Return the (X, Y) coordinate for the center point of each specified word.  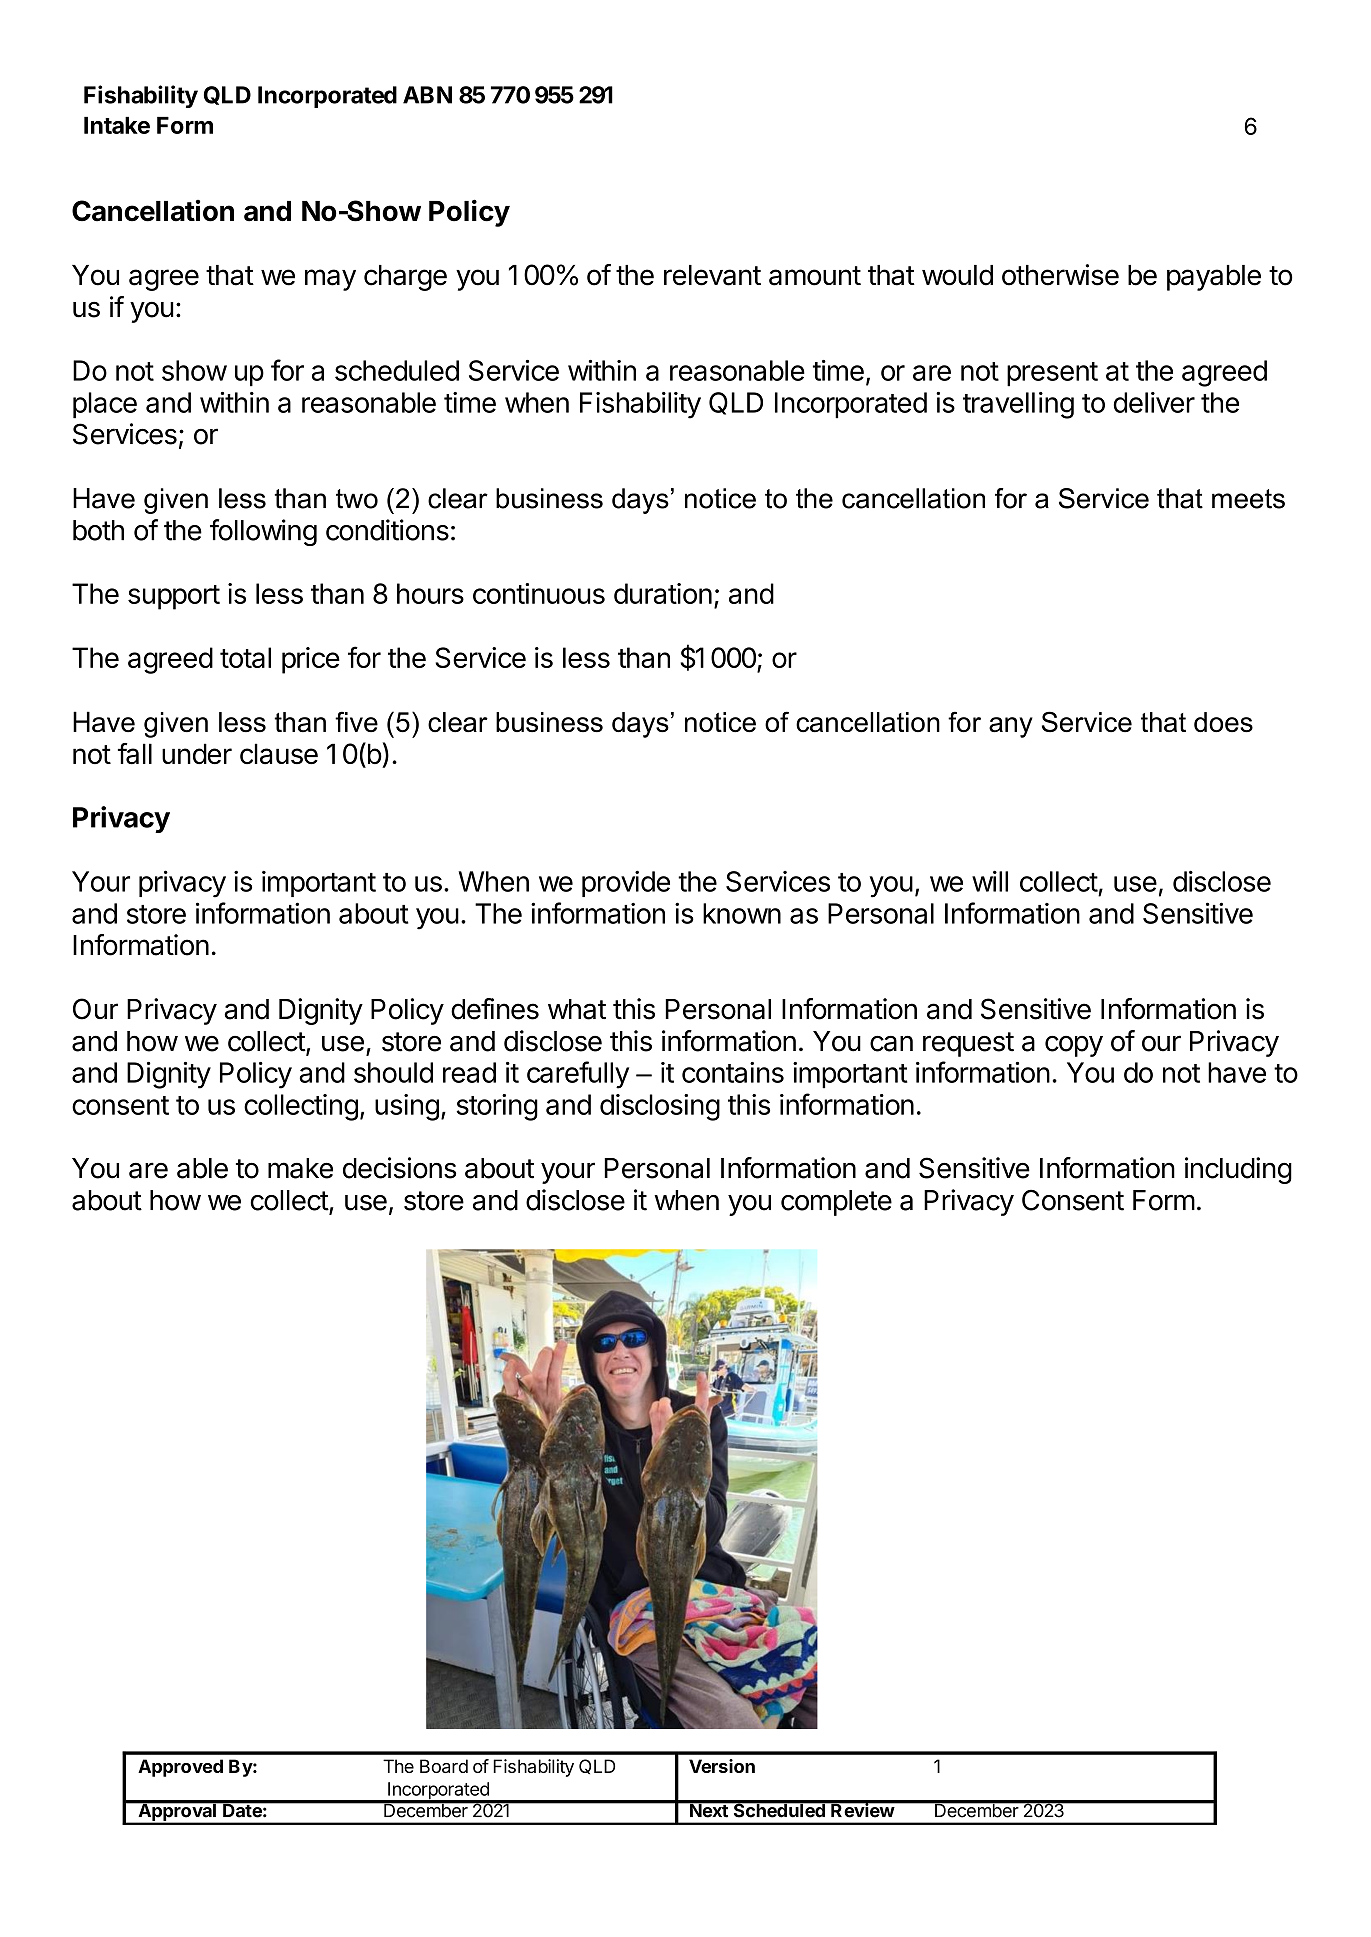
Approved (180, 1768)
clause (279, 754)
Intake (117, 125)
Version (722, 1766)
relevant (712, 275)
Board (444, 1766)
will (990, 881)
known (742, 913)
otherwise (1060, 275)
